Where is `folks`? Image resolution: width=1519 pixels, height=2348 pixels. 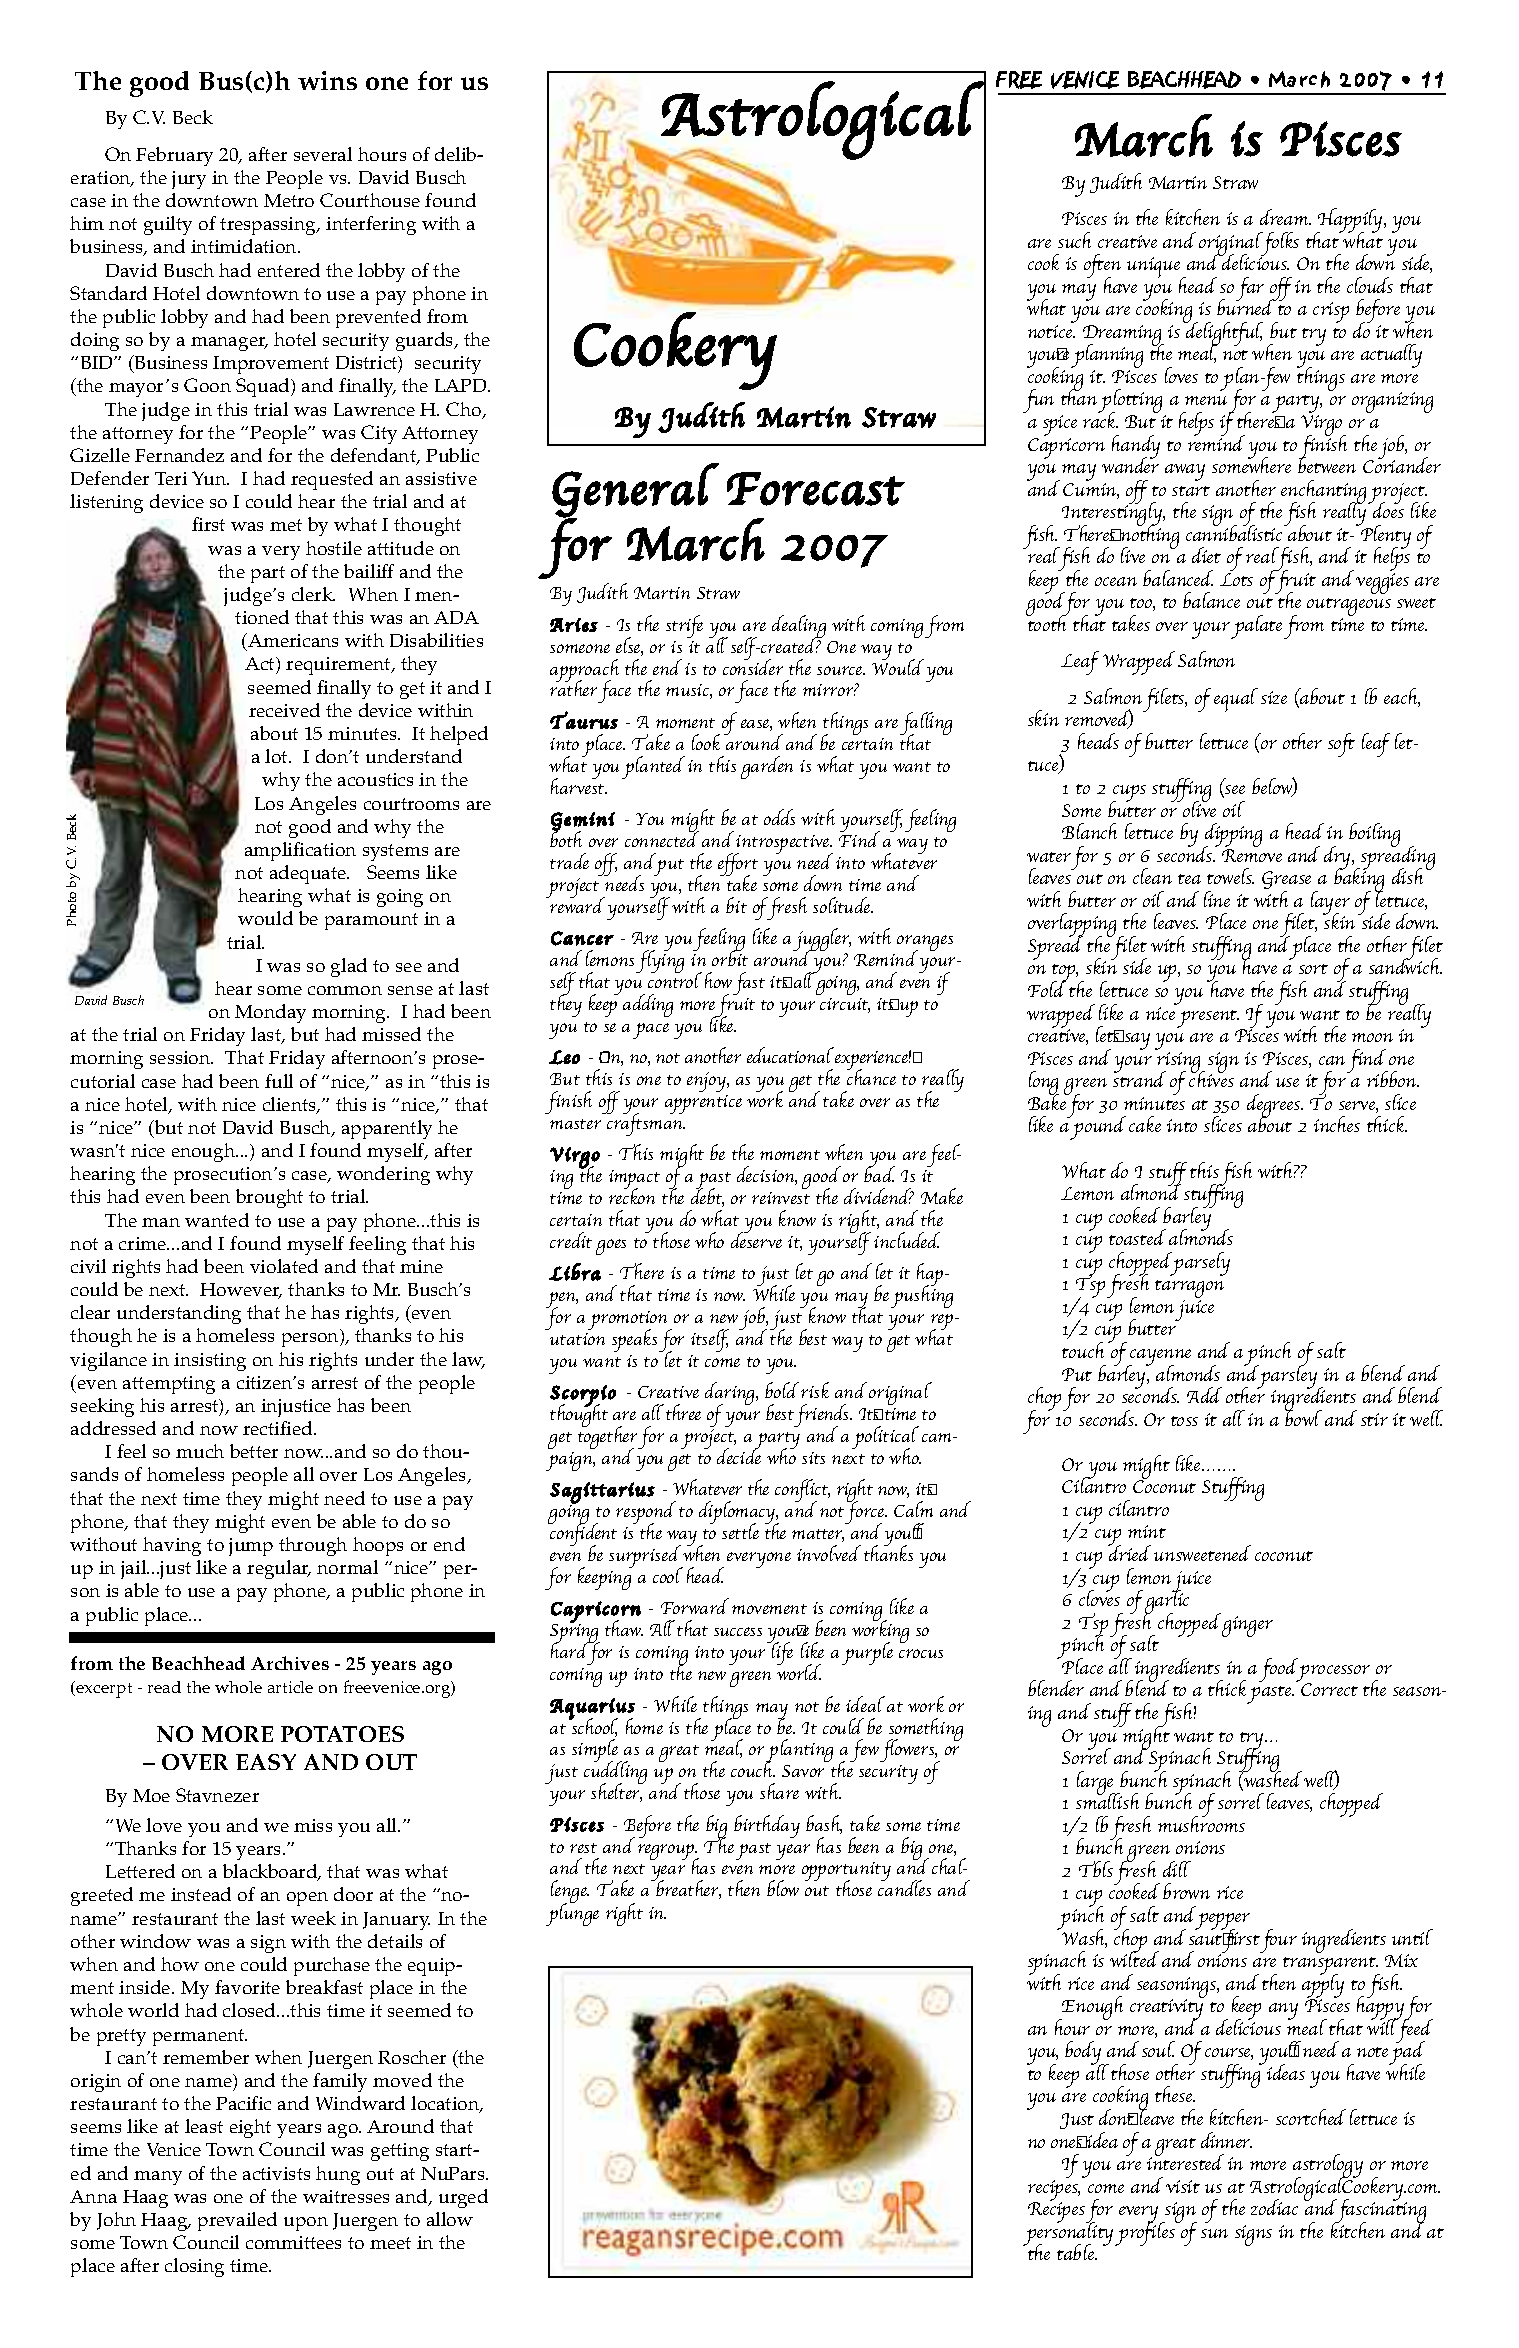
folks is located at coordinates (1279, 245).
